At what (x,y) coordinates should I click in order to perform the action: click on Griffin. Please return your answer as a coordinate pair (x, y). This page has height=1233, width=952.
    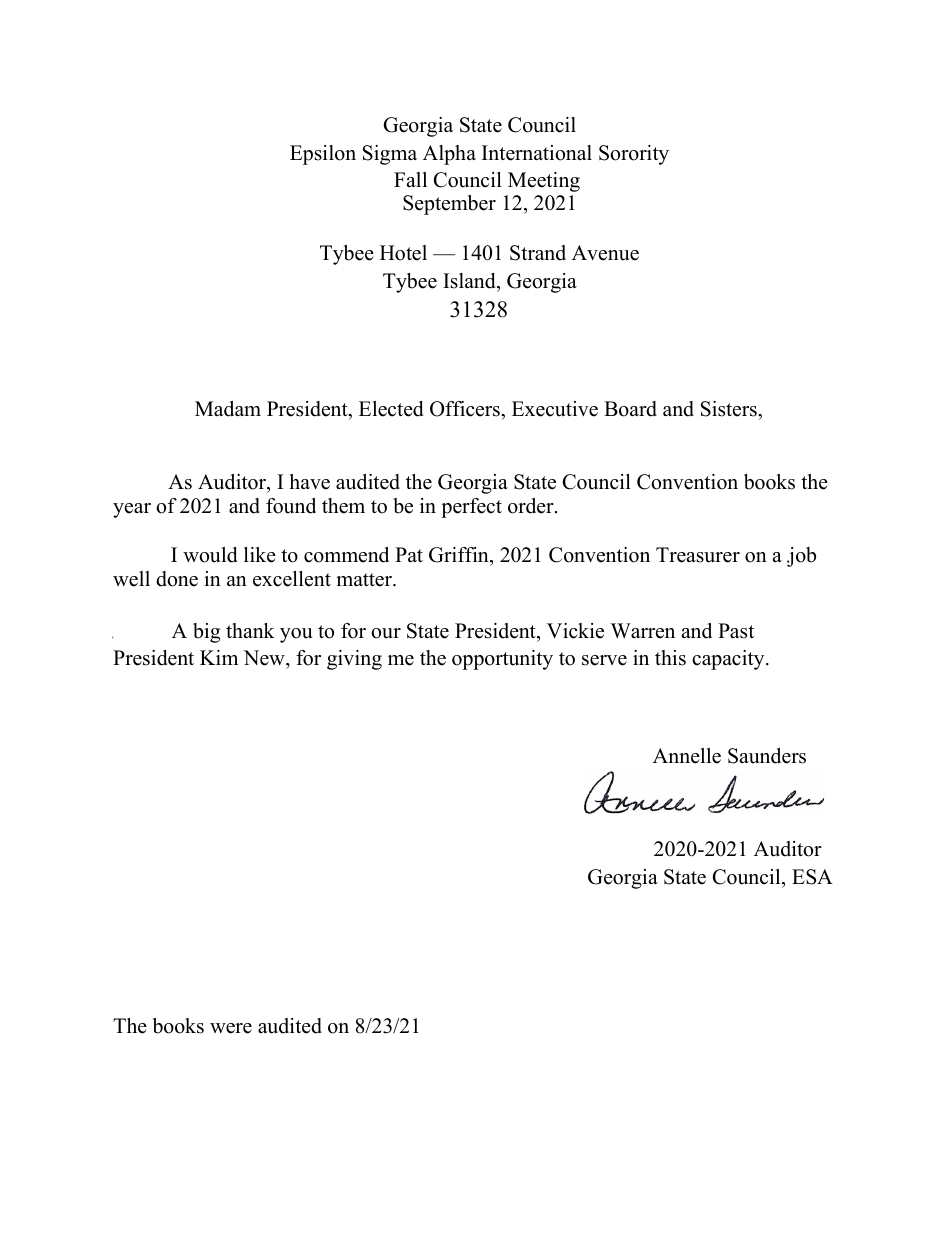
    Looking at the image, I should click on (460, 555).
